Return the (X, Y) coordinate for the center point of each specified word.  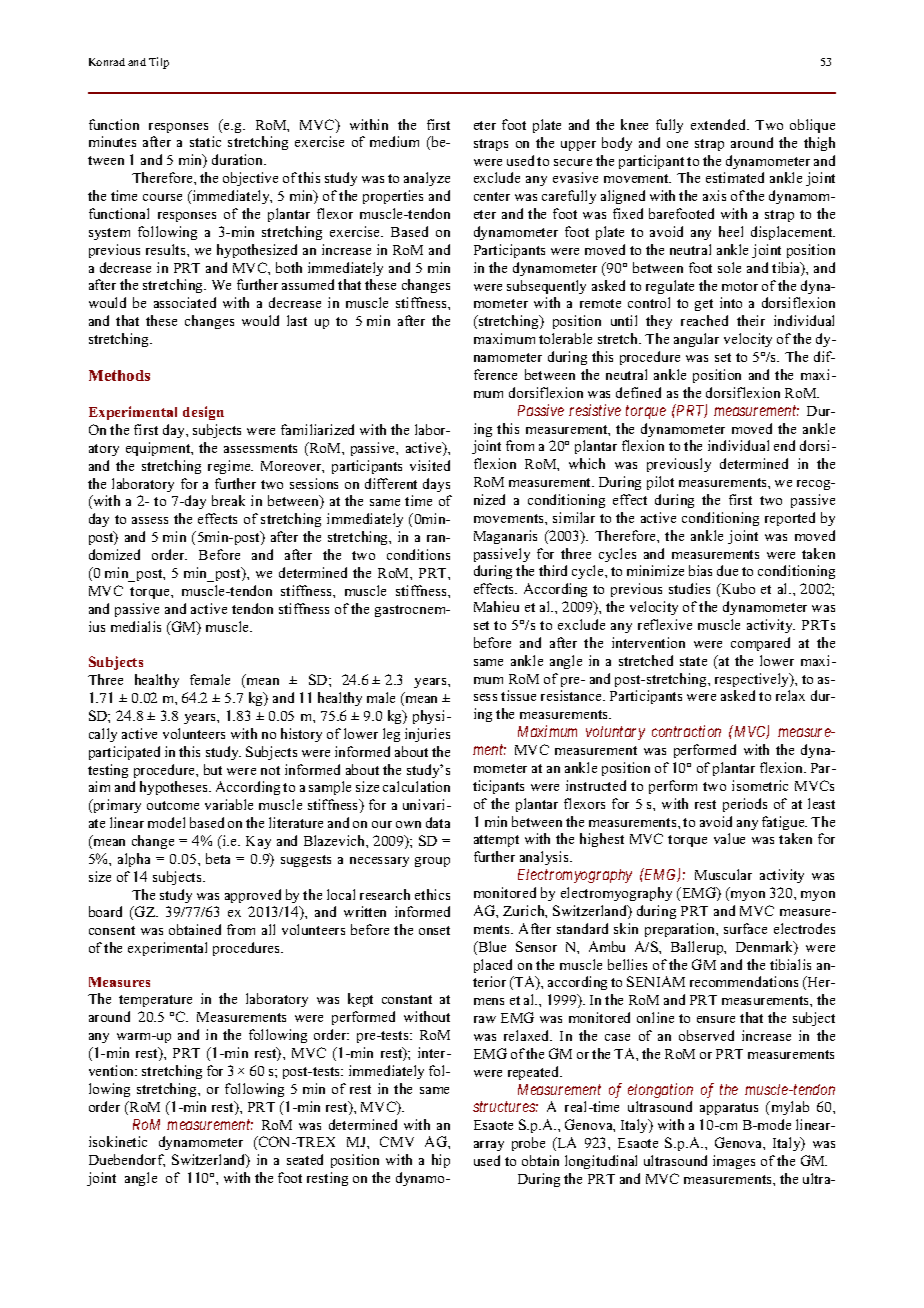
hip (441, 1161)
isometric (760, 785)
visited (430, 465)
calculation (416, 786)
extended (720, 124)
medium (394, 141)
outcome (173, 805)
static (205, 141)
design (203, 413)
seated (305, 1159)
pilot (660, 483)
